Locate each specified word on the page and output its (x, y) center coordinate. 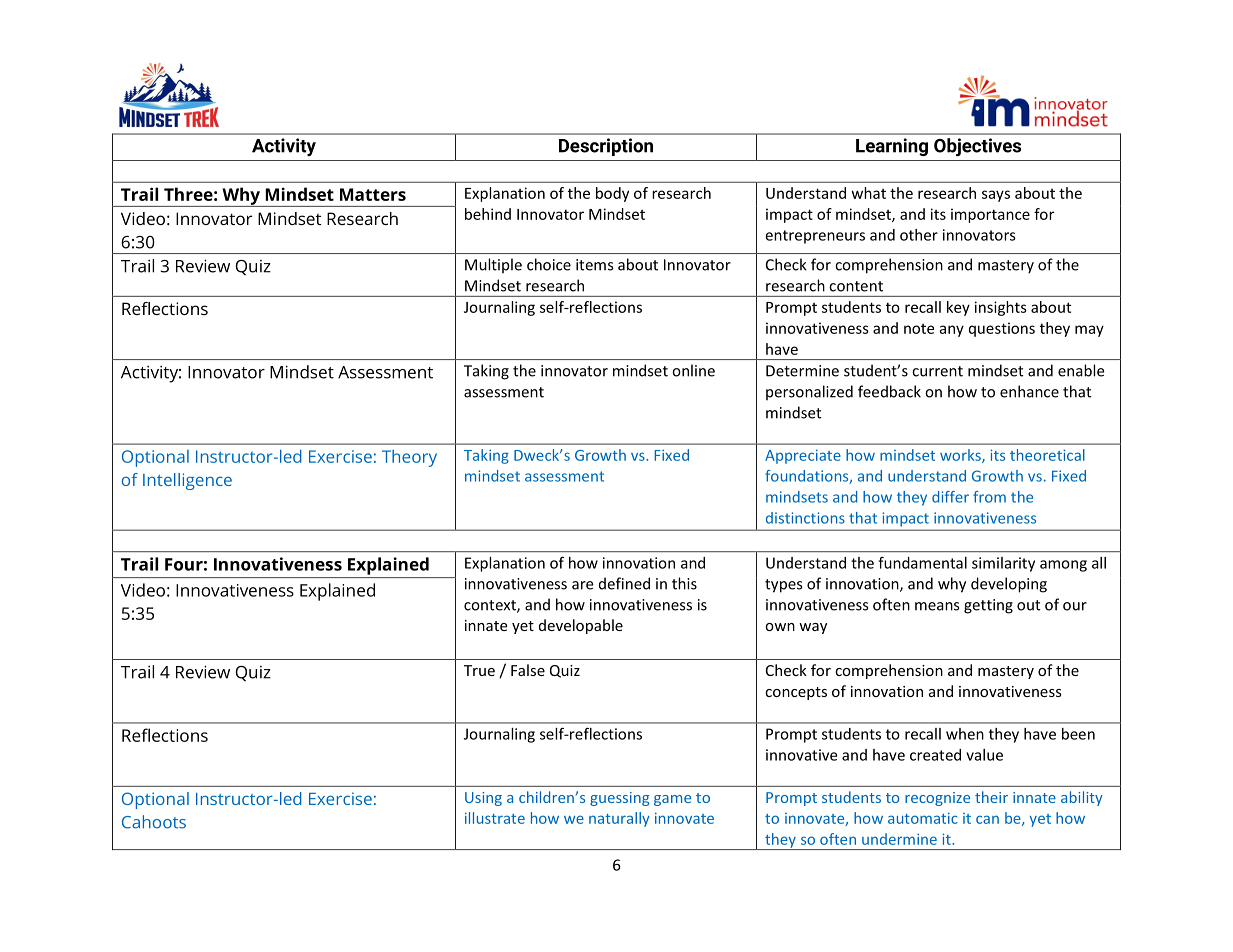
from (989, 497)
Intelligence (187, 481)
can (987, 819)
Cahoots (154, 822)
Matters (373, 194)
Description (606, 147)
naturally (619, 819)
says (996, 196)
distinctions (805, 518)
